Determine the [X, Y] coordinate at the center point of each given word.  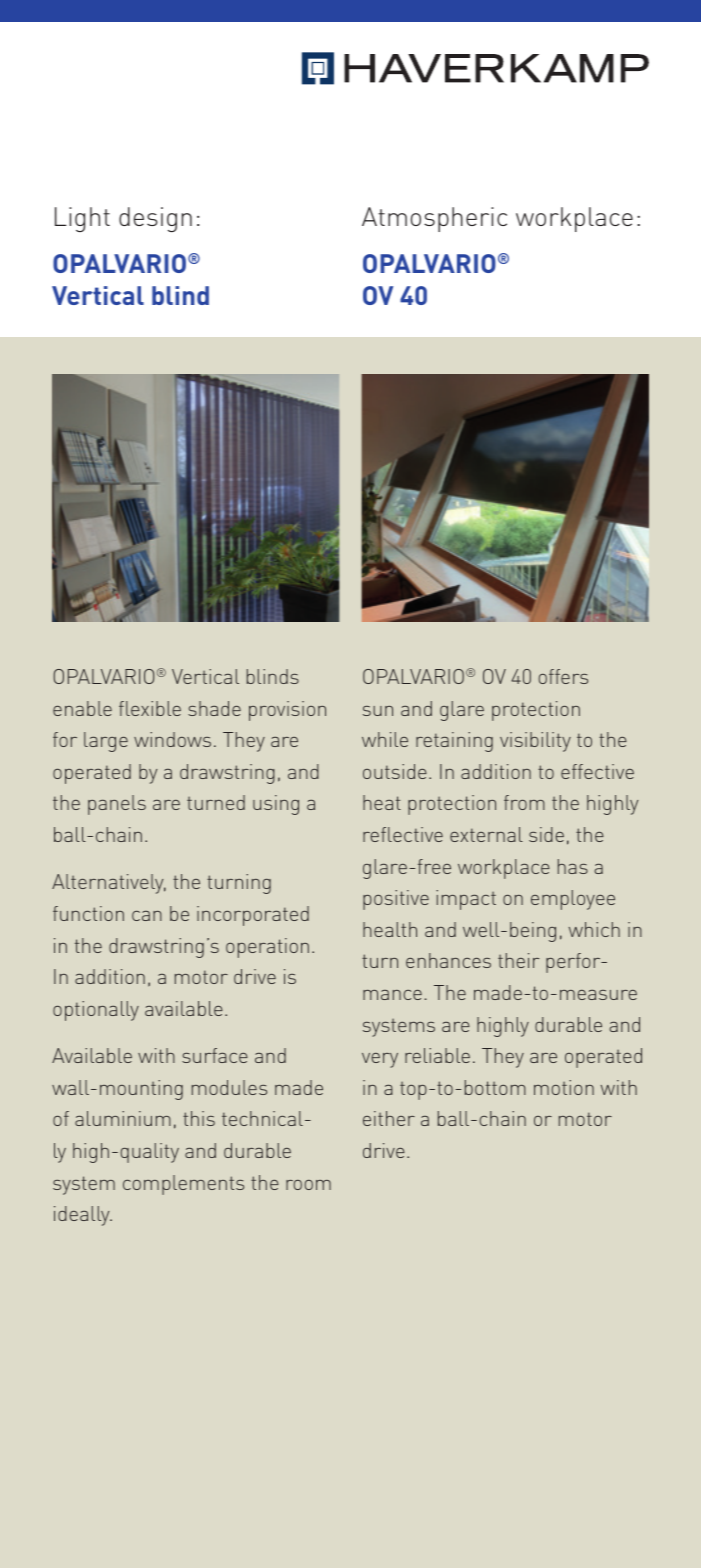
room [308, 1185]
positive [396, 900]
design [155, 219]
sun [378, 711]
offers [563, 676]
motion [564, 1087]
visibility [535, 742]
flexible [150, 708]
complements [183, 1185]
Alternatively [109, 884]
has [573, 866]
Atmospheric [434, 219]
